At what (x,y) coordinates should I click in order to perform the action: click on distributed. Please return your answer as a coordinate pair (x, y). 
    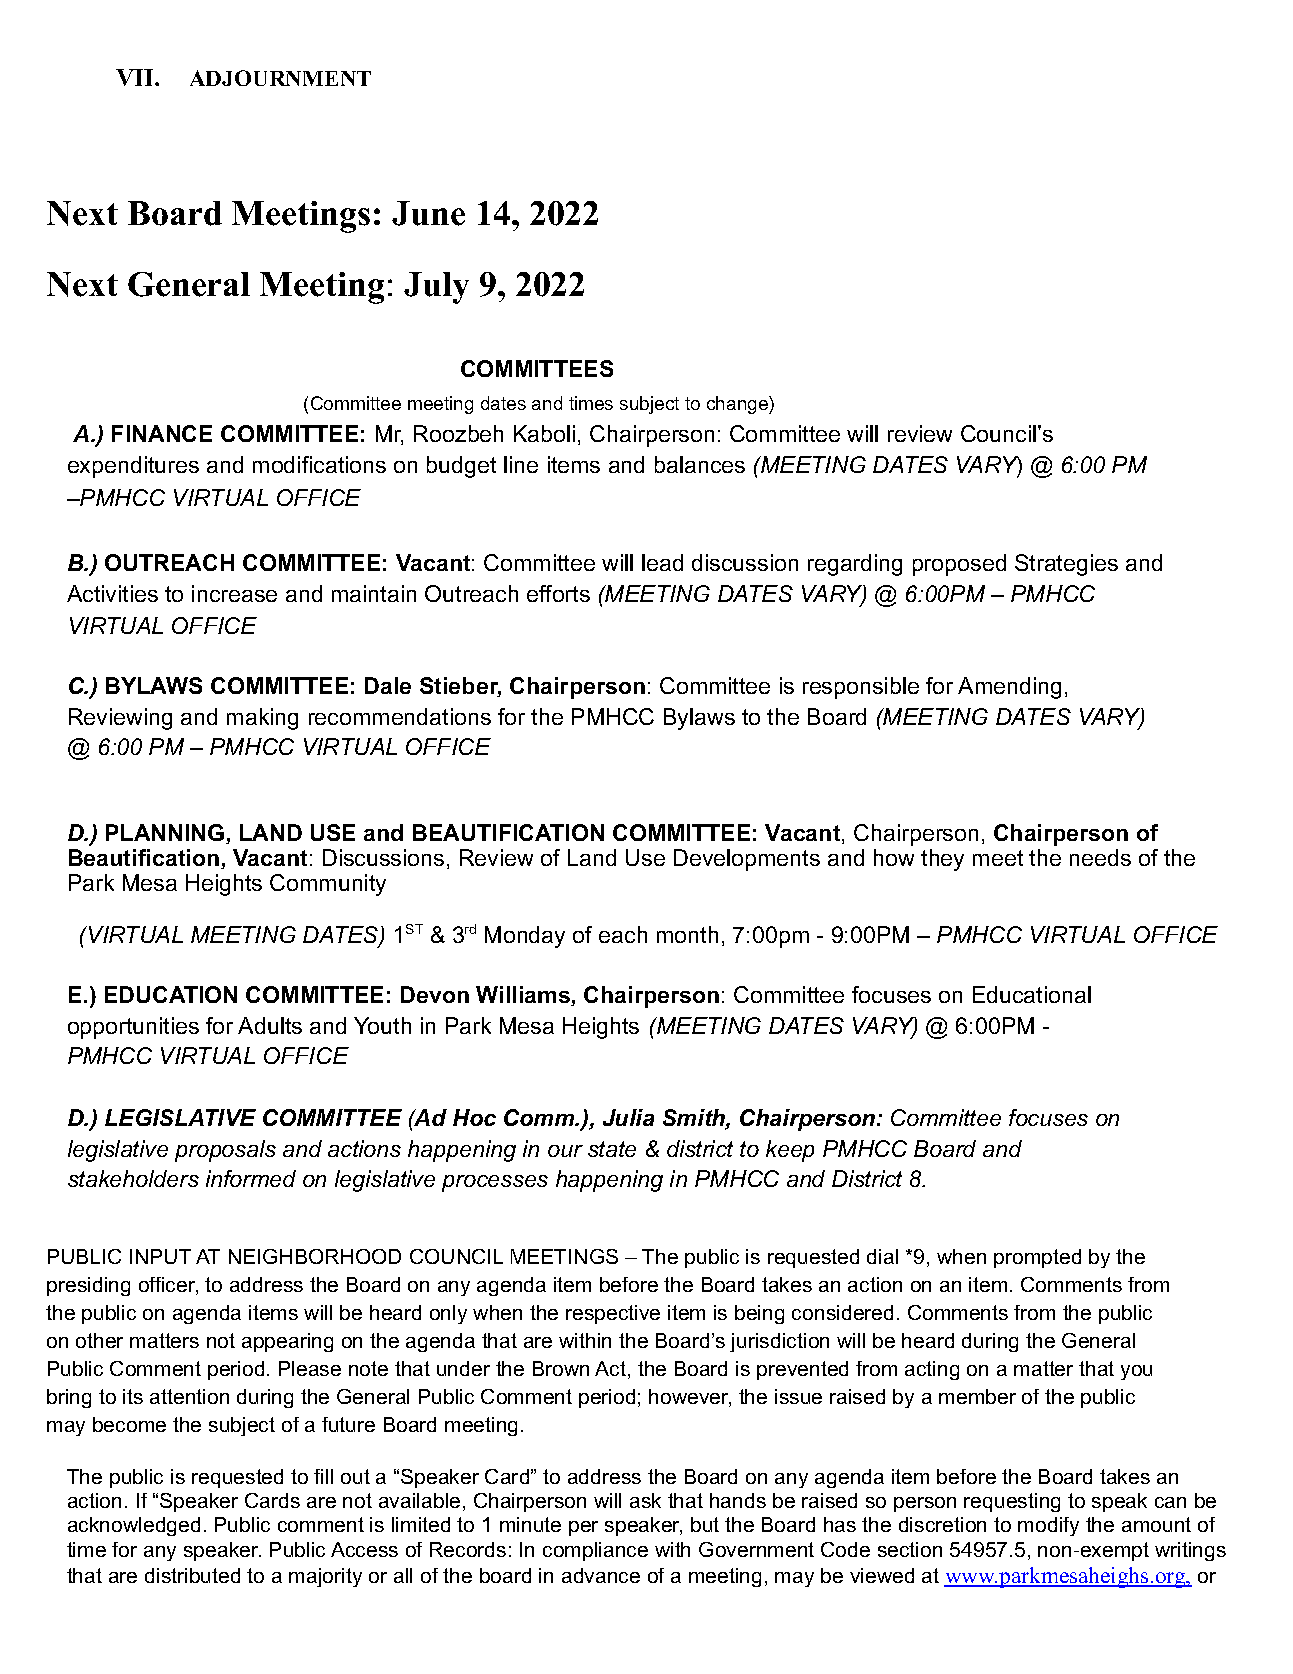
    Looking at the image, I should click on (192, 1575).
